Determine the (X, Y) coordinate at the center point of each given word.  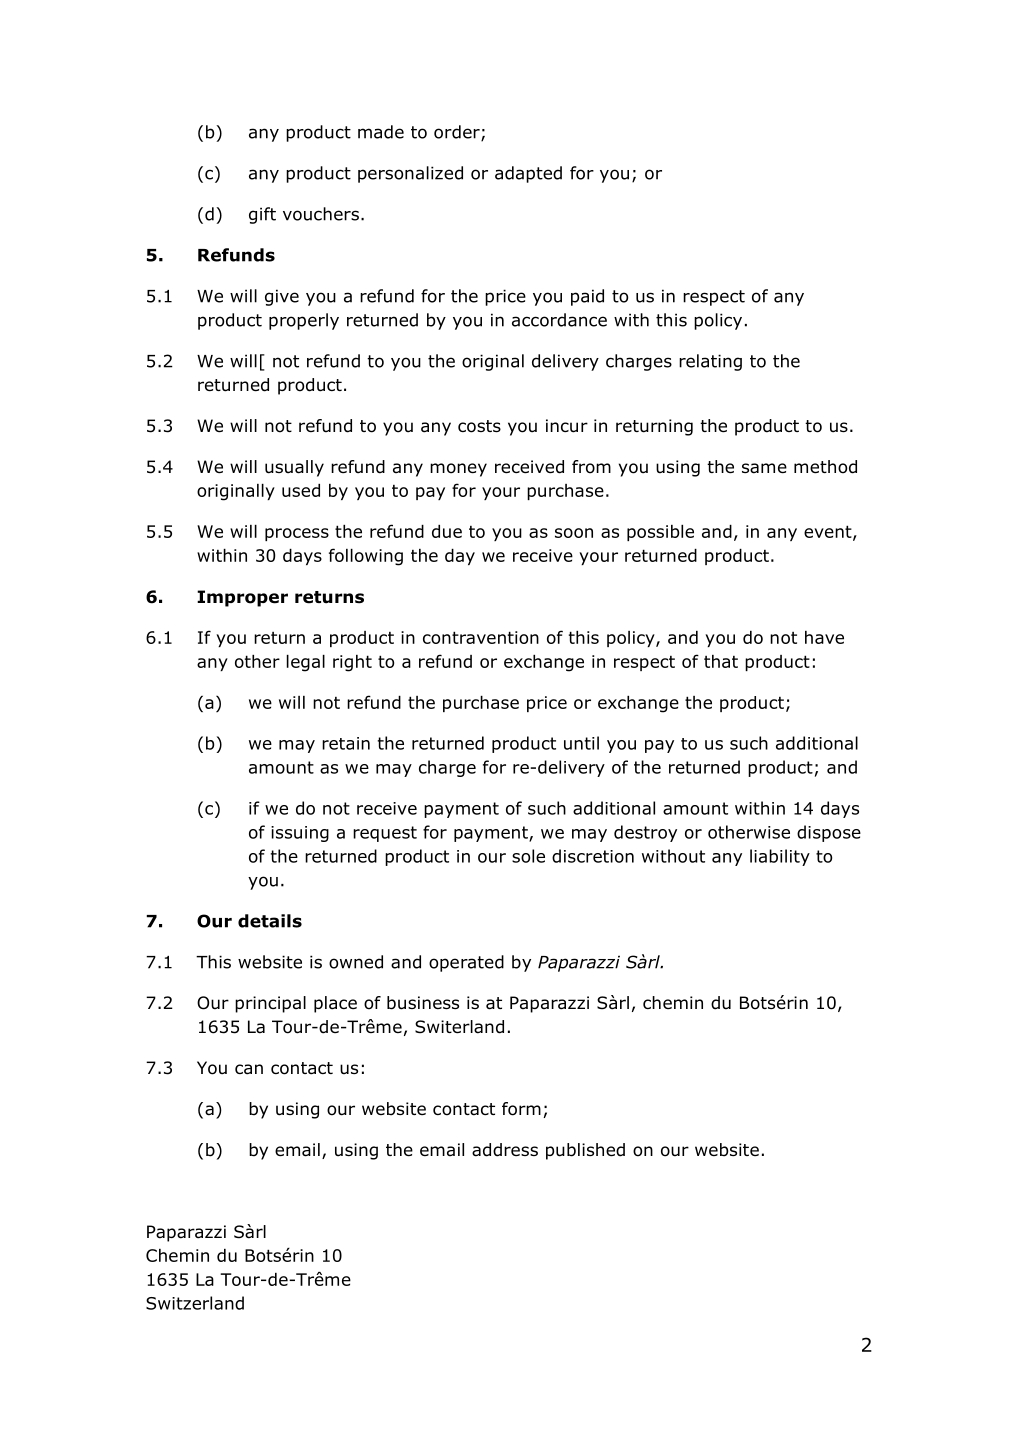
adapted (528, 174)
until (581, 743)
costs (479, 426)
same (764, 468)
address (505, 1150)
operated (466, 963)
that (721, 661)
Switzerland (195, 1303)
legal (306, 663)
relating (710, 362)
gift (262, 215)
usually (294, 468)
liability (780, 857)
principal (270, 1004)
